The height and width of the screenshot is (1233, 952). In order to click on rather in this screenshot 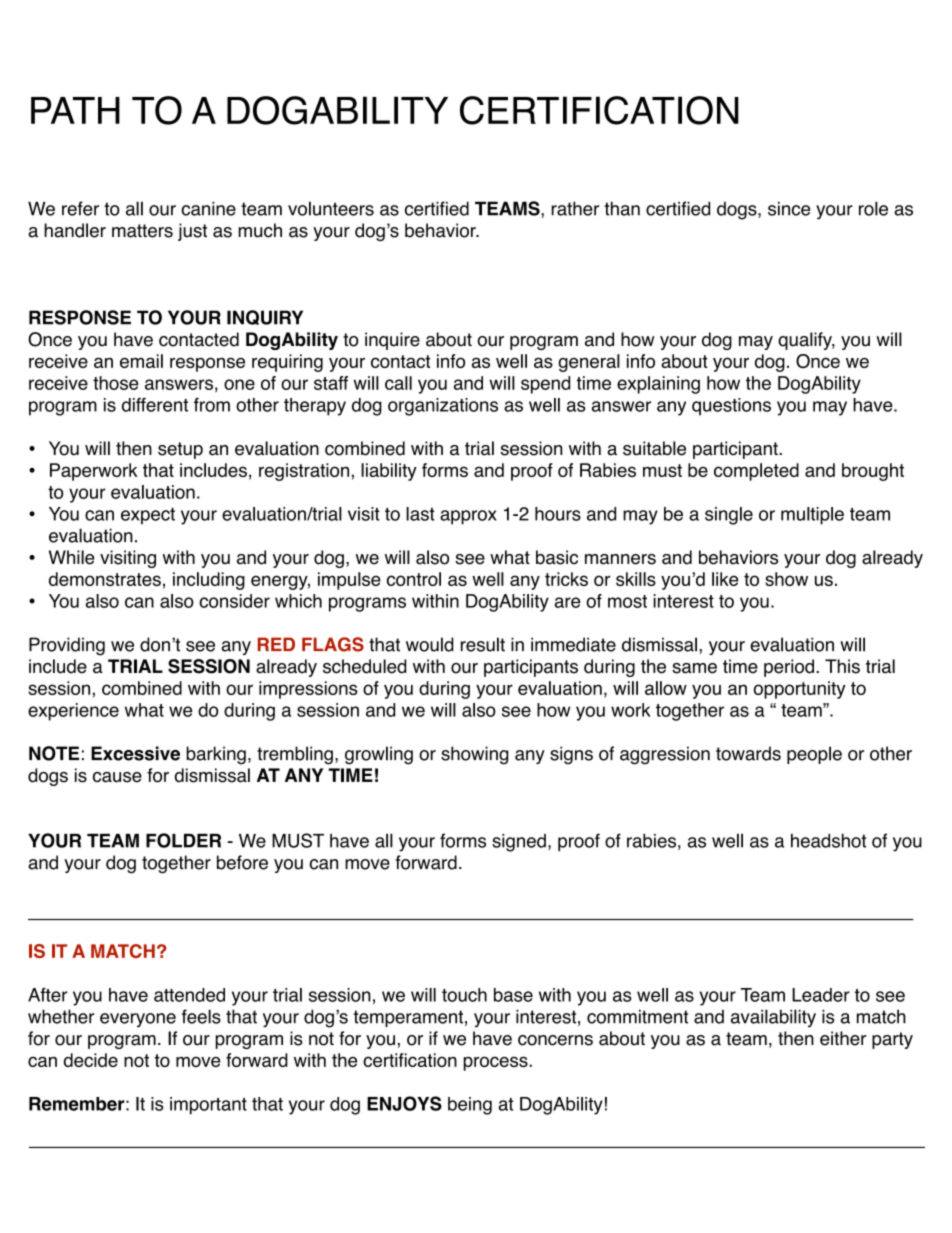, I will do `click(575, 208)`.
